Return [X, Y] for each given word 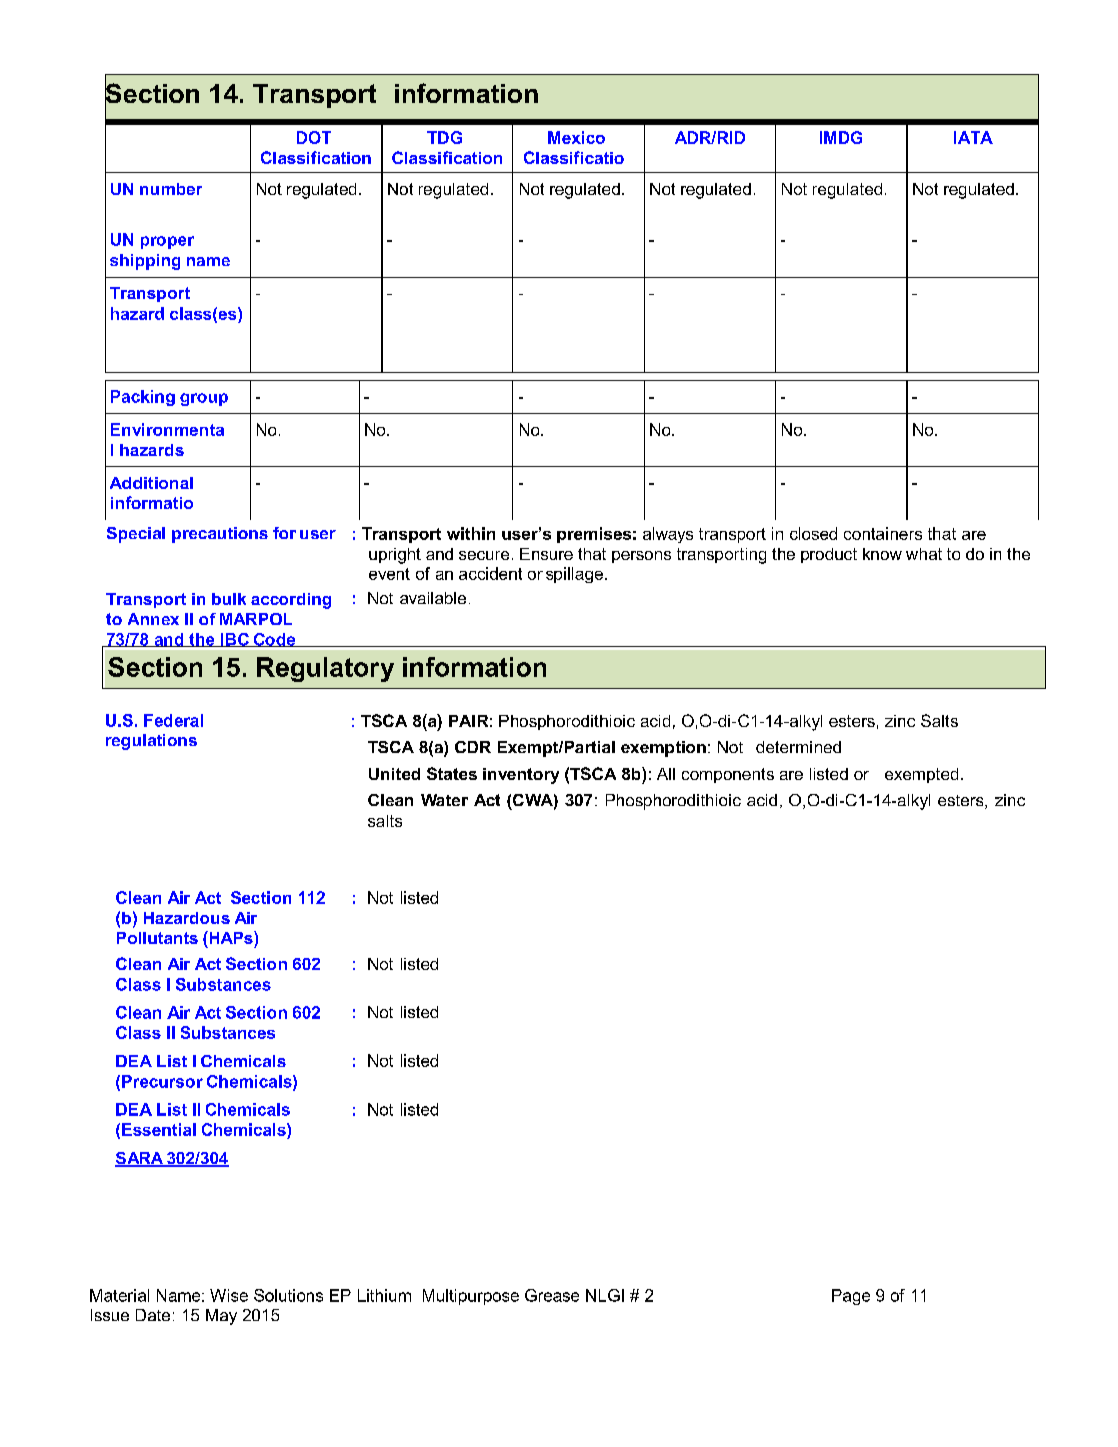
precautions [220, 535]
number [171, 189]
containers [883, 533]
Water [444, 800]
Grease [552, 1295]
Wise [229, 1295]
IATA [973, 137]
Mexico [576, 137]
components [728, 775]
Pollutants [157, 938]
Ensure [546, 554]
